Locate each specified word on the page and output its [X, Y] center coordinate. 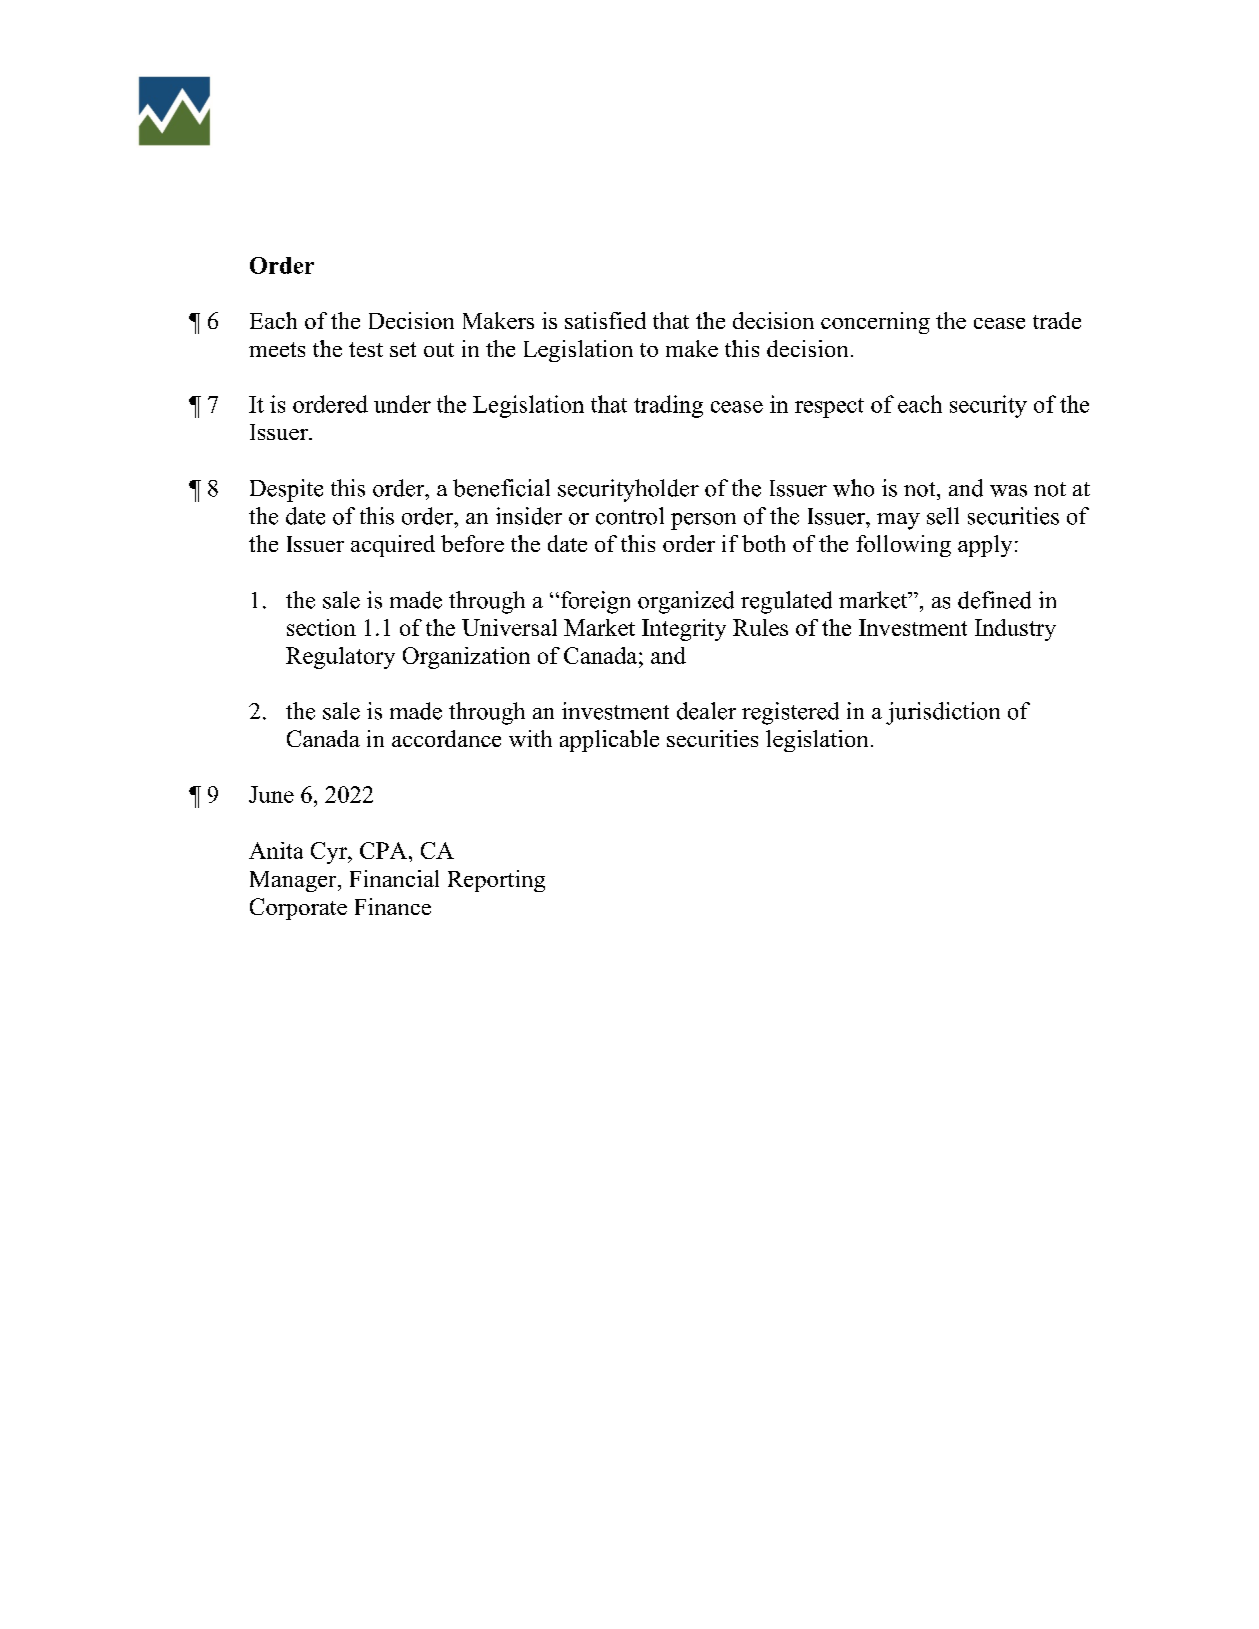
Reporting [496, 881]
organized [686, 602]
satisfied [605, 320]
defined [994, 600]
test [366, 349]
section [321, 627]
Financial [394, 878]
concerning [875, 323]
